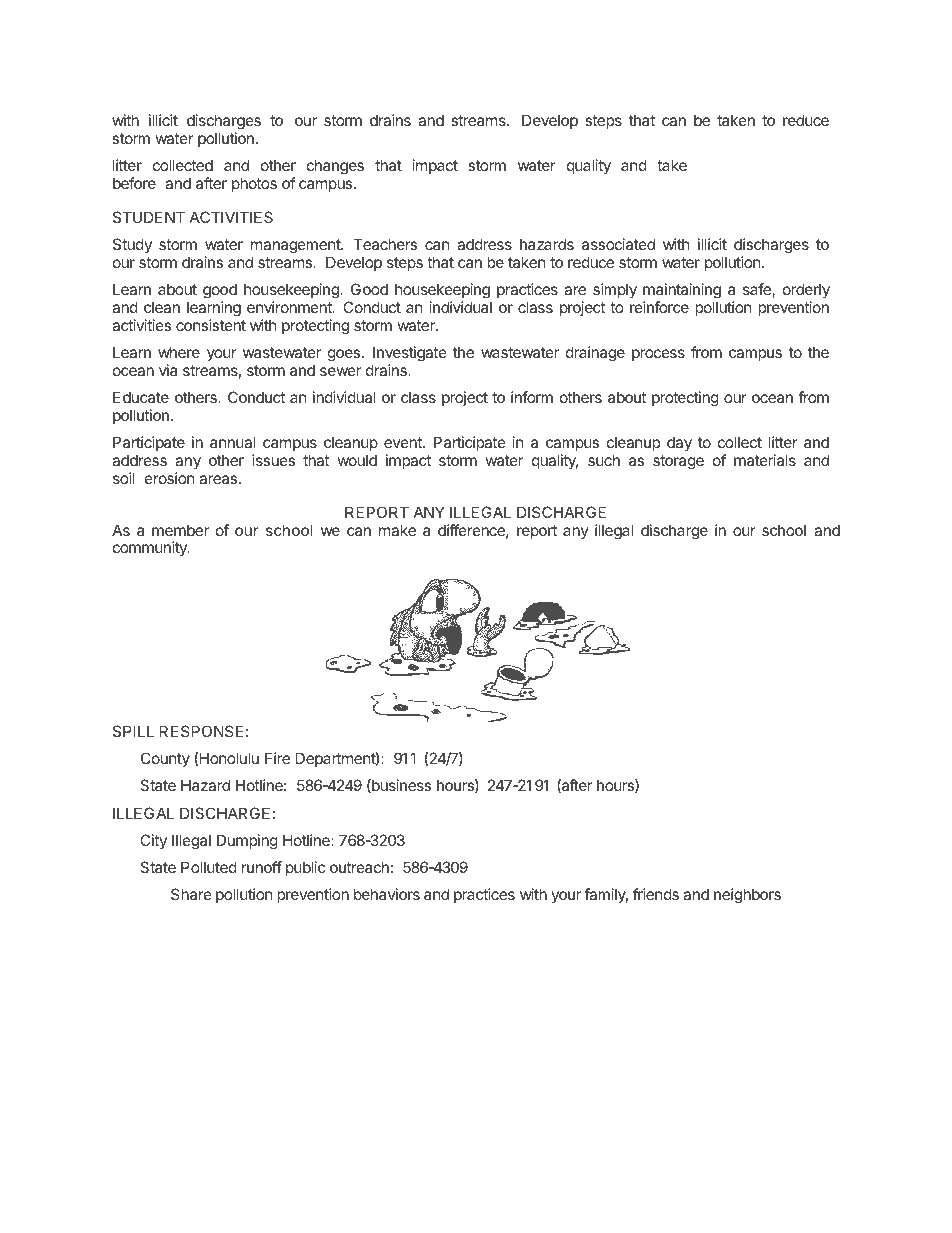 The height and width of the screenshot is (1233, 952). Describe the element at coordinates (387, 894) in the screenshot. I see `behaviors` at that location.
